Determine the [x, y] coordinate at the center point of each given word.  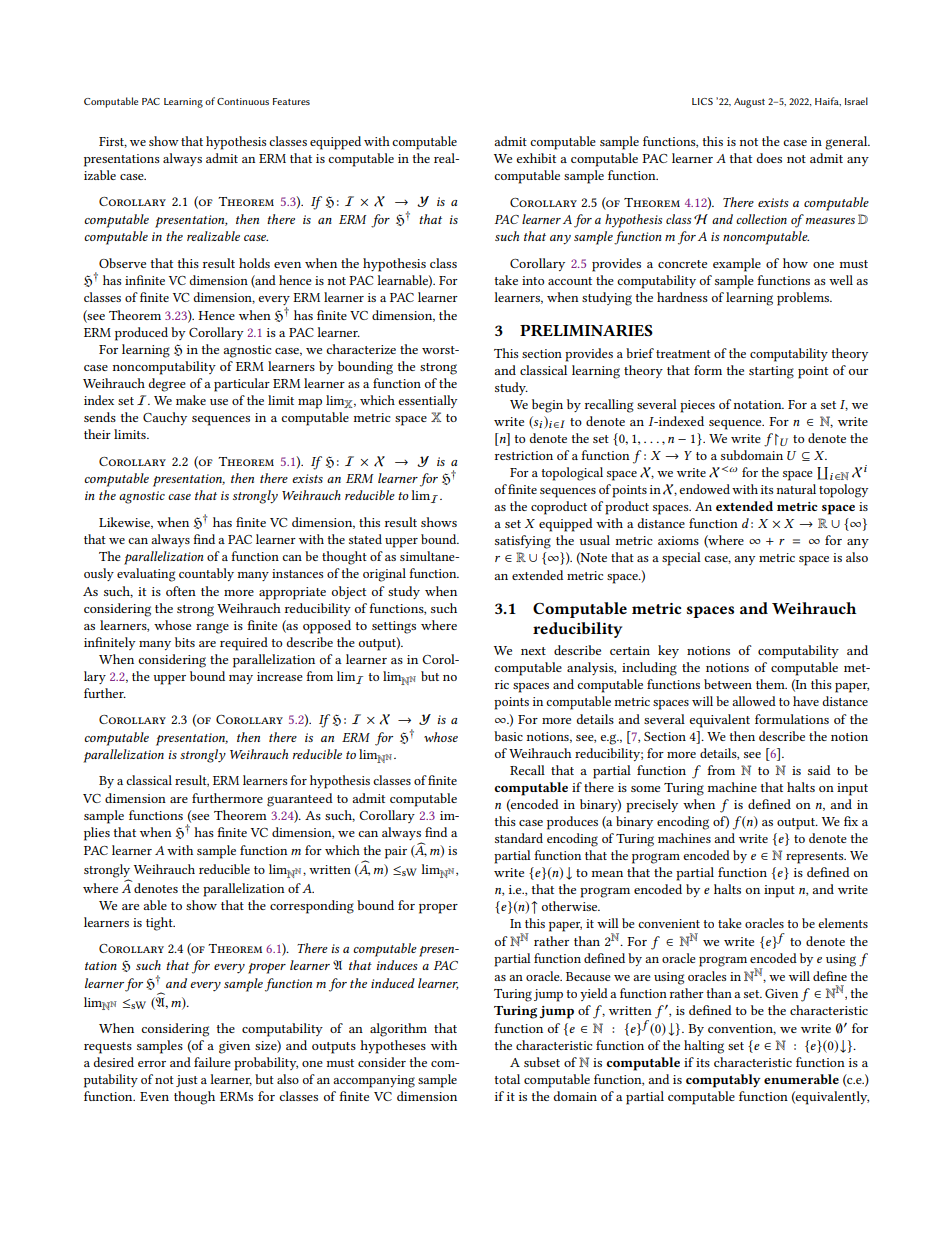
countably [206, 574]
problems [804, 299]
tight [160, 924]
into [533, 280]
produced [141, 334]
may [241, 679]
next [533, 651]
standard [519, 838]
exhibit [536, 158]
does [769, 158]
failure [212, 1062]
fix [851, 821]
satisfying [523, 542]
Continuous [243, 101]
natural [796, 489]
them [771, 684]
